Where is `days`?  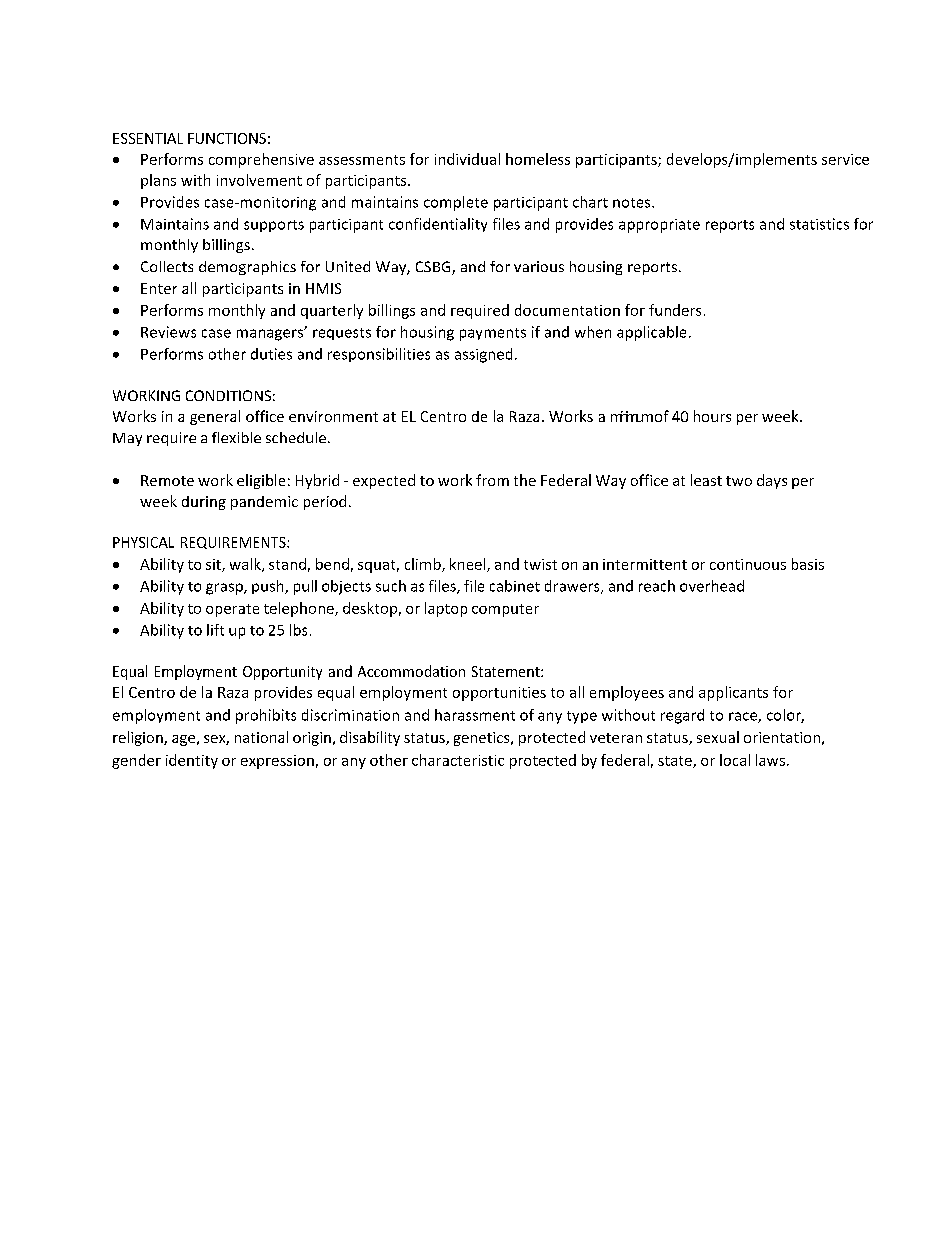 days is located at coordinates (772, 481).
